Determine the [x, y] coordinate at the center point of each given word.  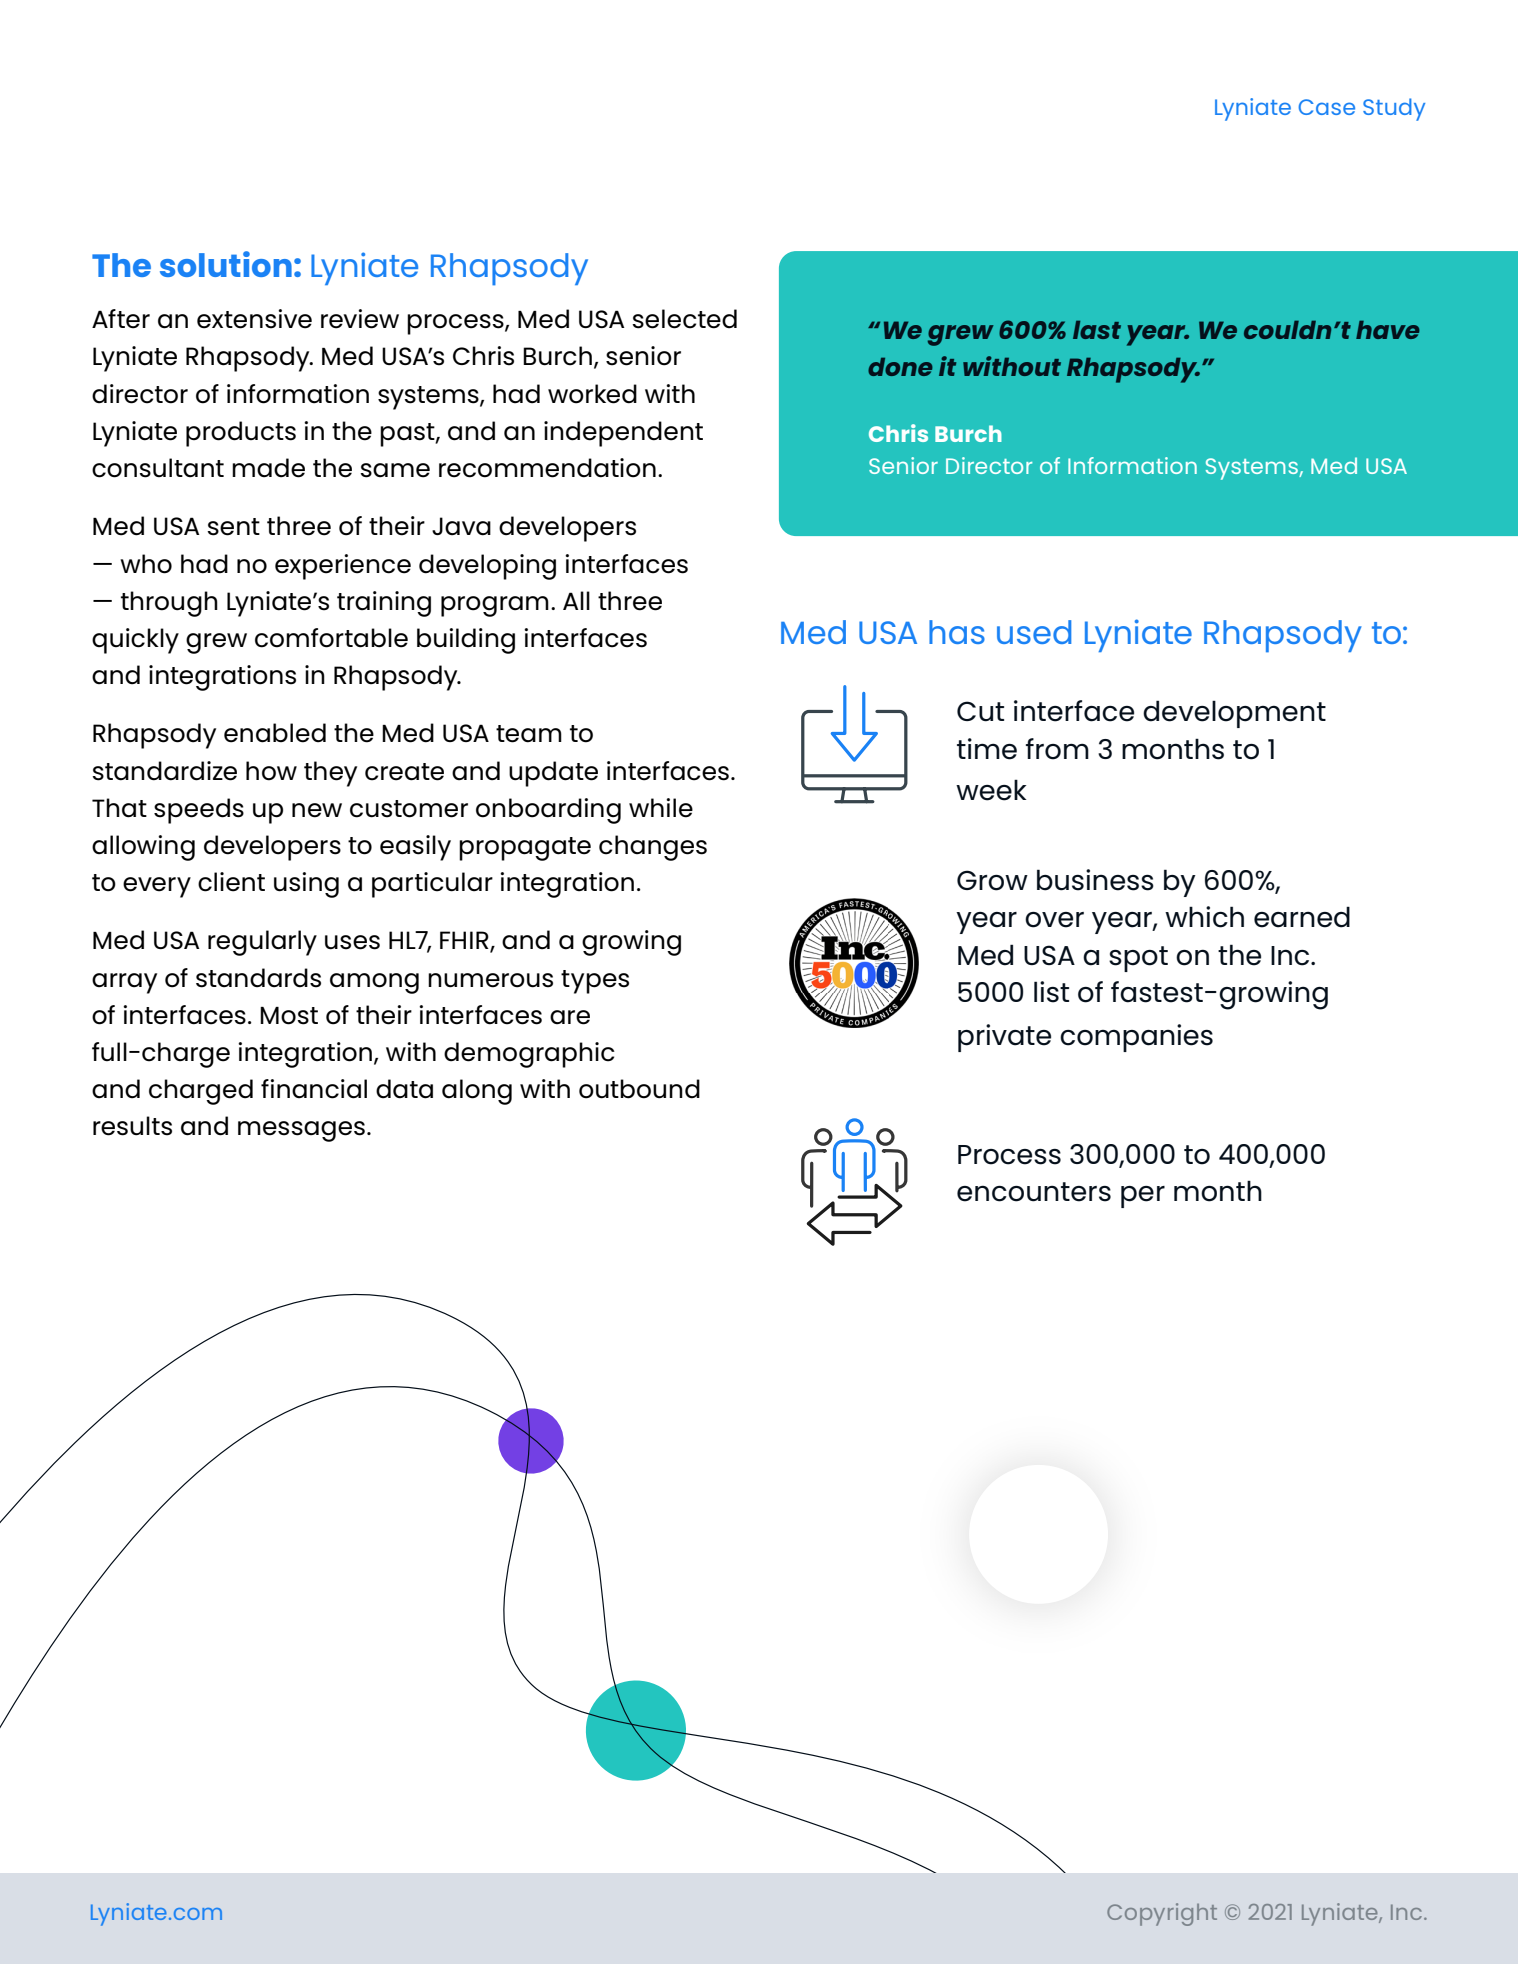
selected [684, 319]
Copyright [1162, 1914]
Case [1327, 107]
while [661, 808]
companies [1136, 1038]
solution [226, 264]
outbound [639, 1089]
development [1234, 714]
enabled [275, 733]
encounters [1034, 1192]
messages [301, 1131]
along [477, 1092]
